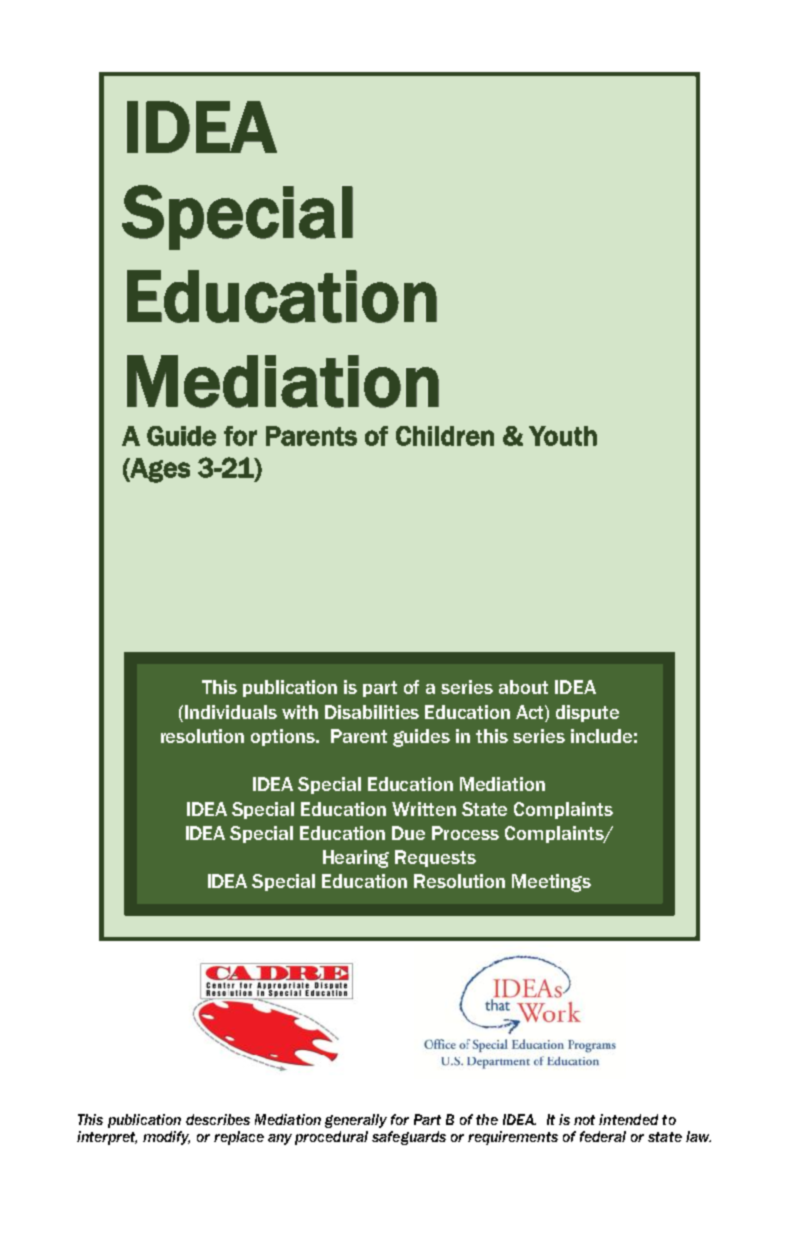 This image has width=798, height=1233. I want to click on dispute, so click(587, 713).
